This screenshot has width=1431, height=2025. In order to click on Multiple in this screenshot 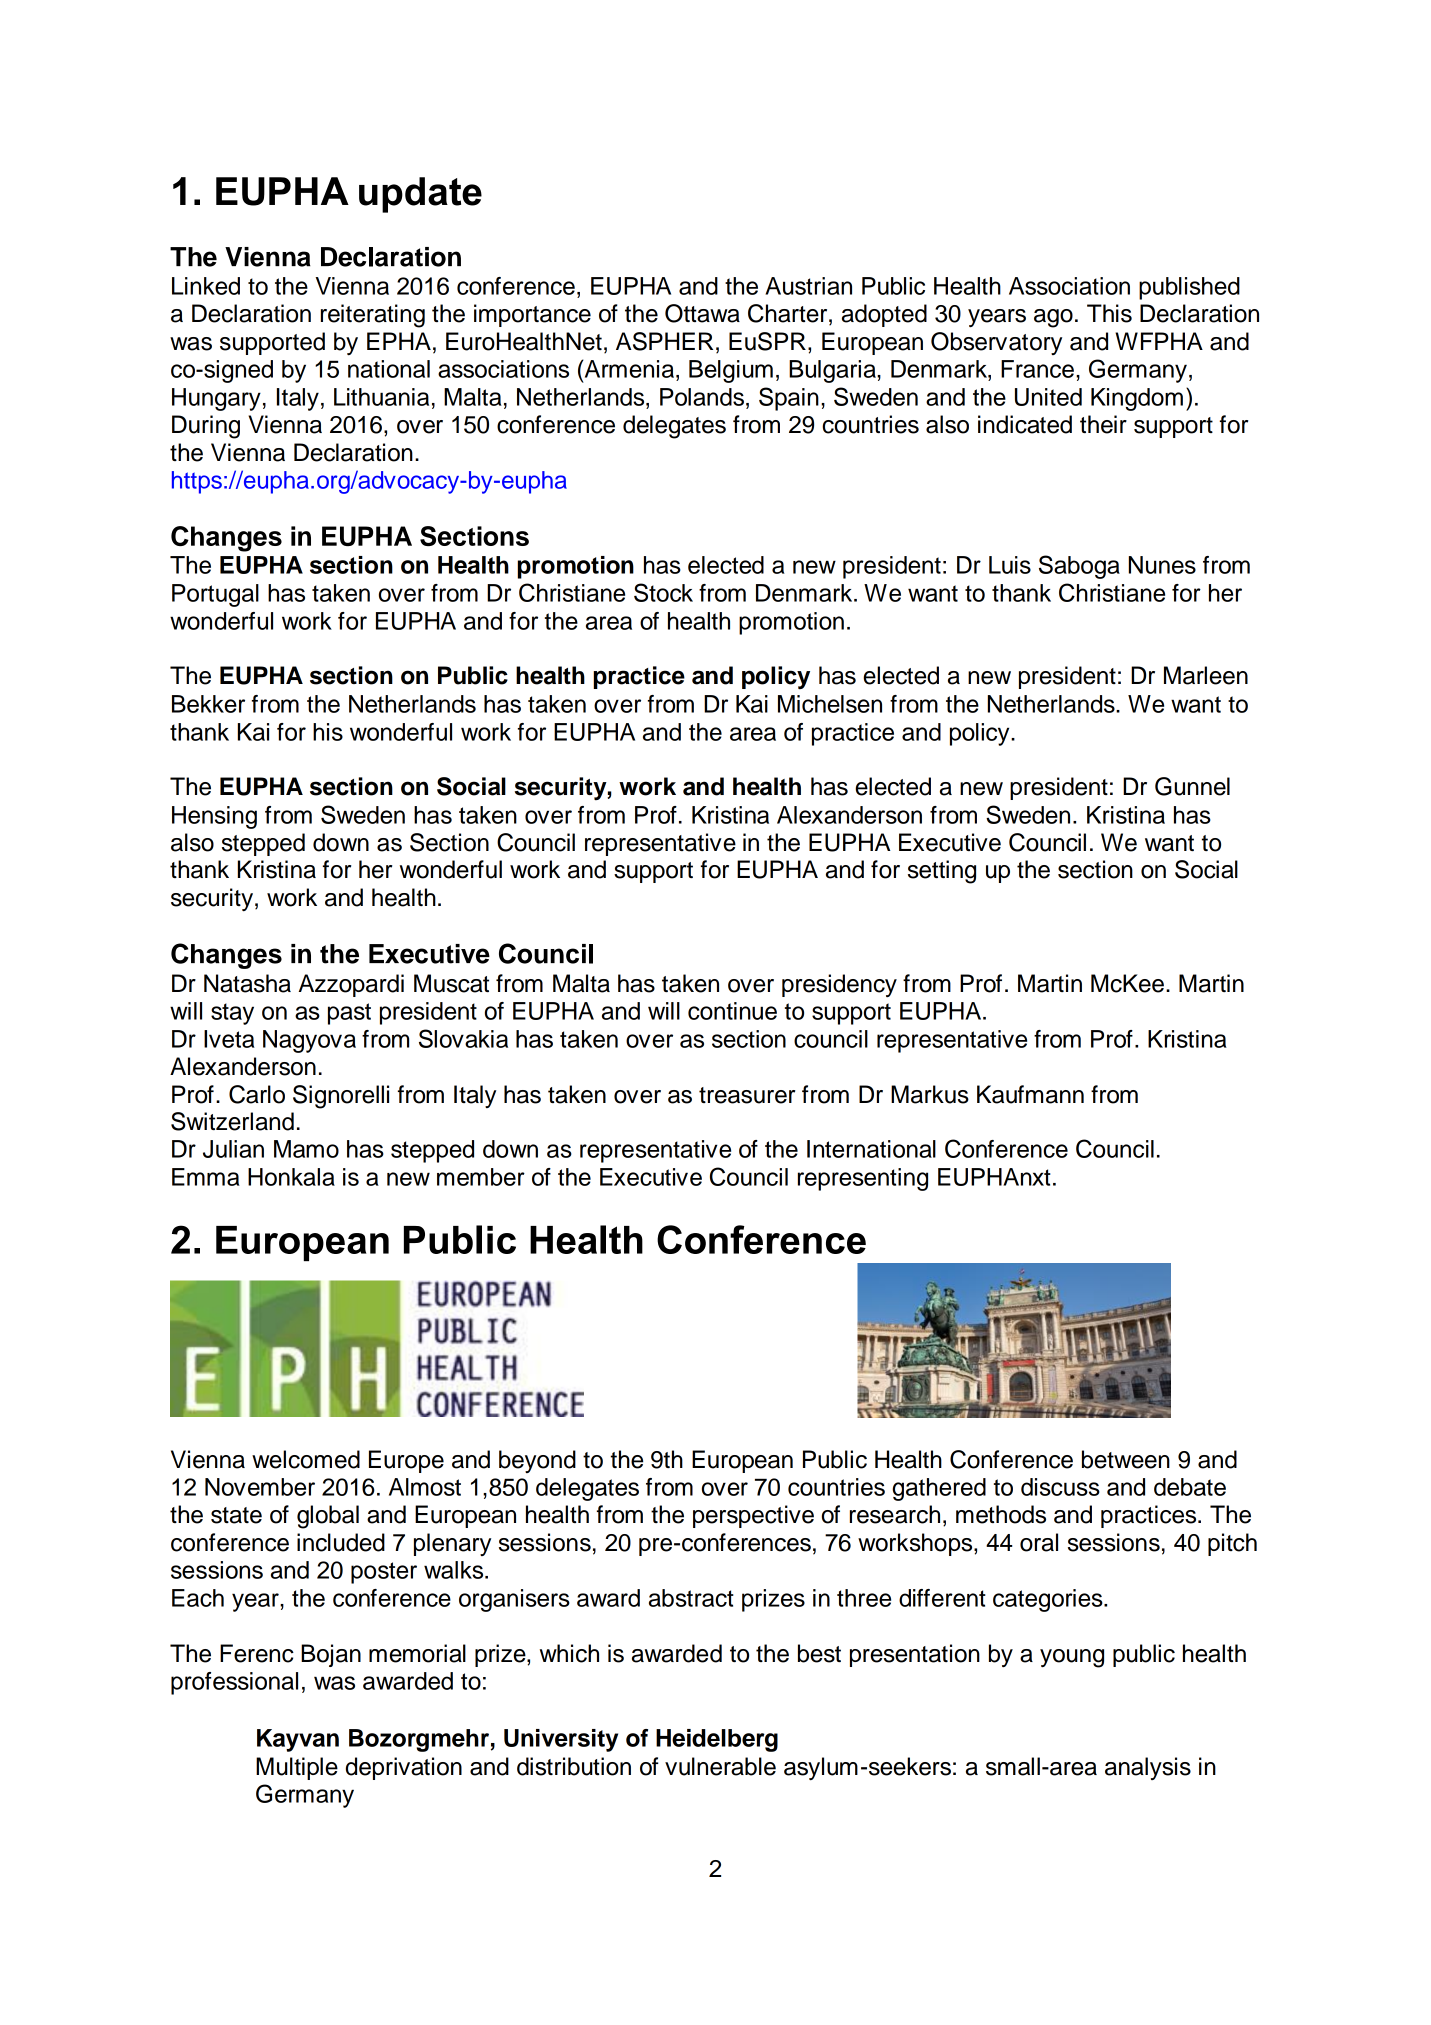, I will do `click(297, 1768)`.
